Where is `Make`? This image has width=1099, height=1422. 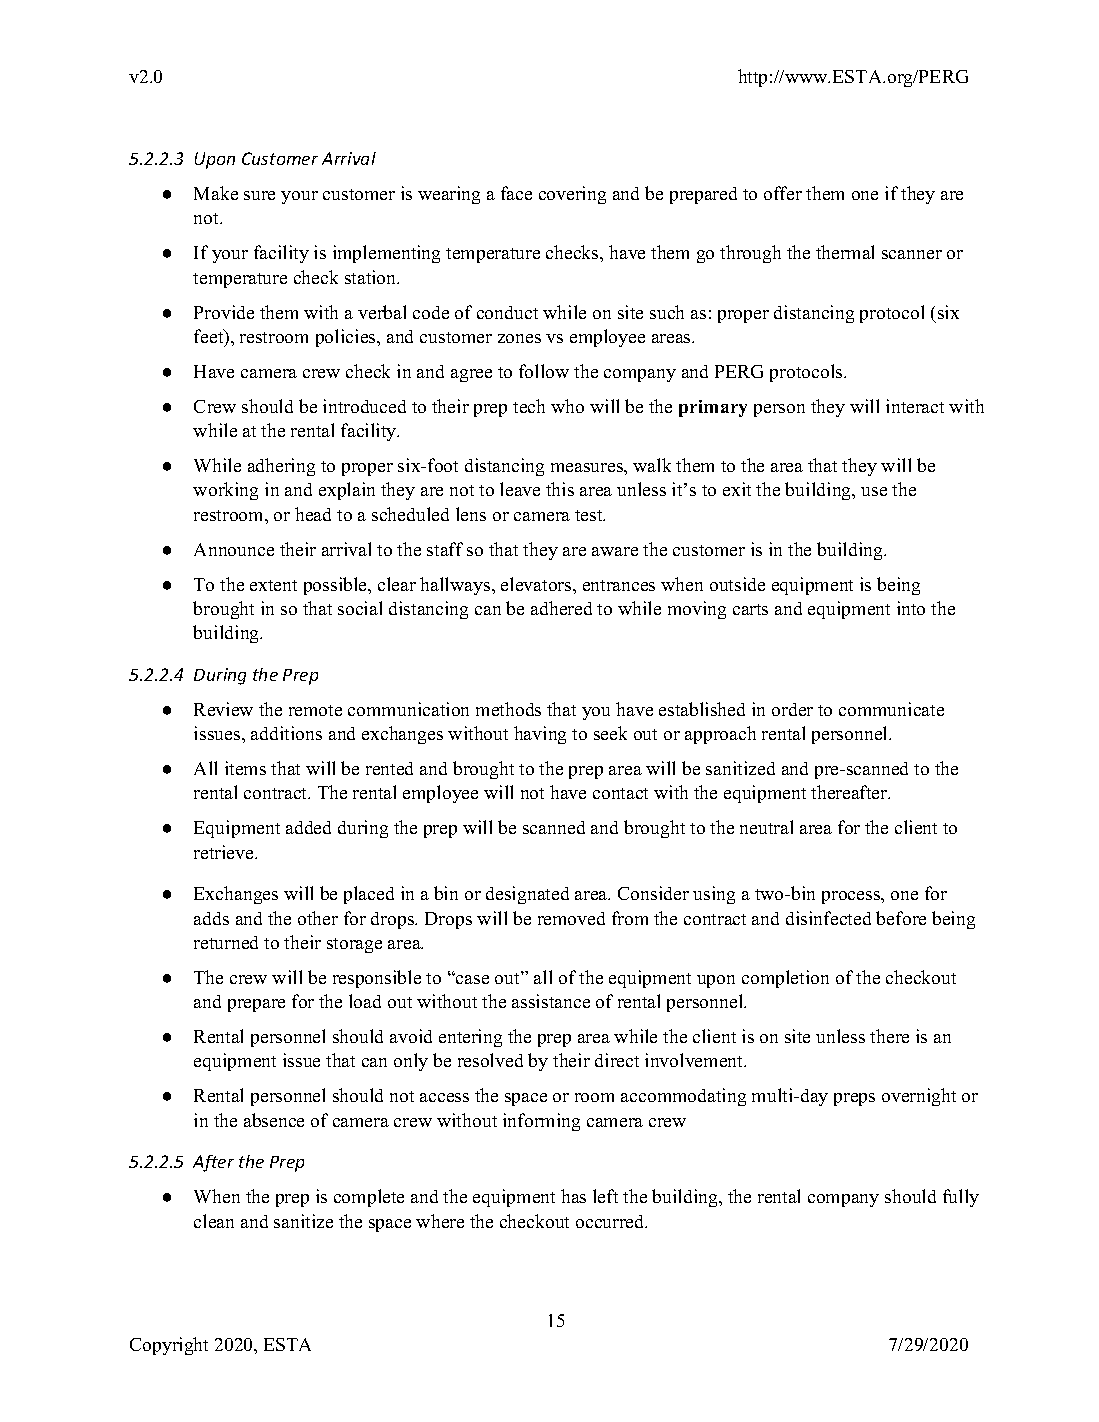
Make is located at coordinates (216, 193).
